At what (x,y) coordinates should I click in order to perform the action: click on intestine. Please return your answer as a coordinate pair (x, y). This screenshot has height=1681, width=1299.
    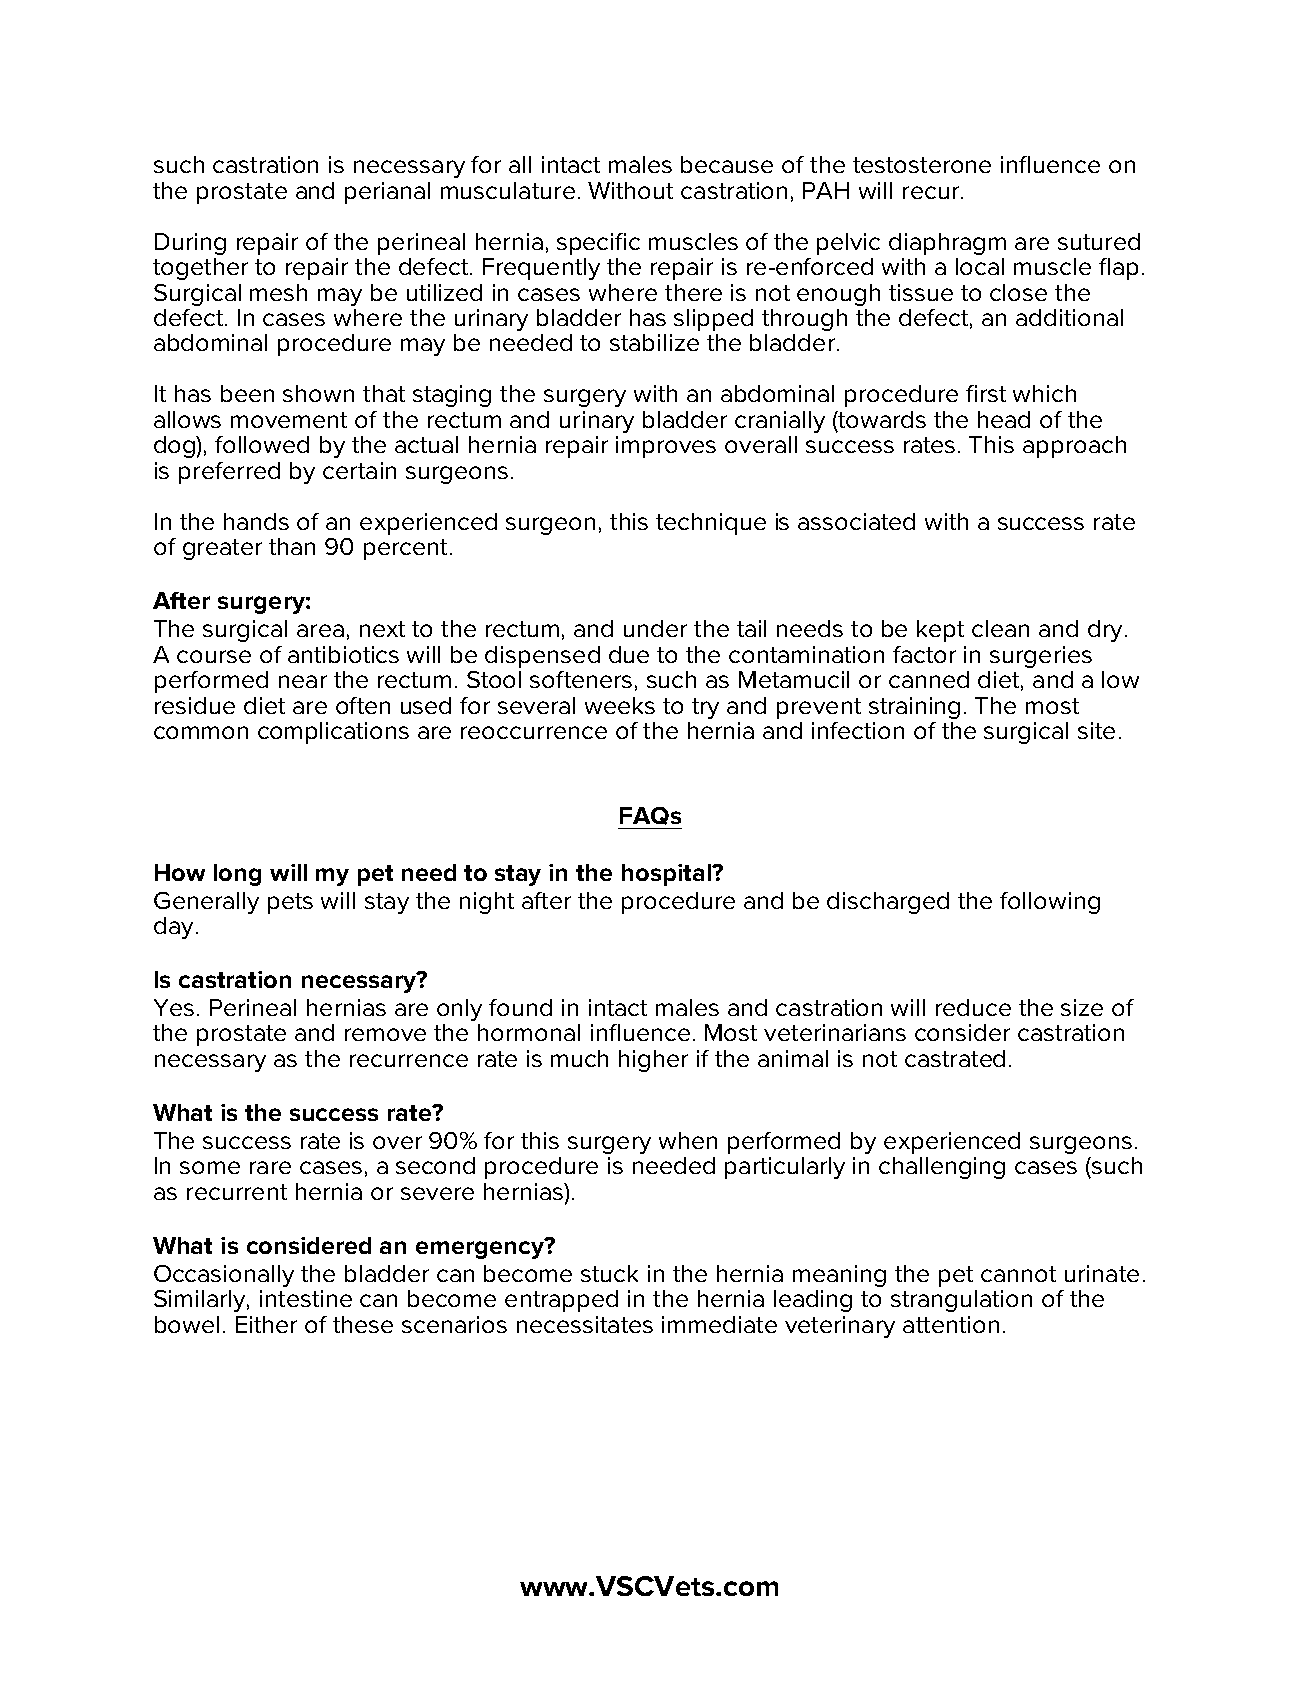
    Looking at the image, I should click on (306, 1298).
